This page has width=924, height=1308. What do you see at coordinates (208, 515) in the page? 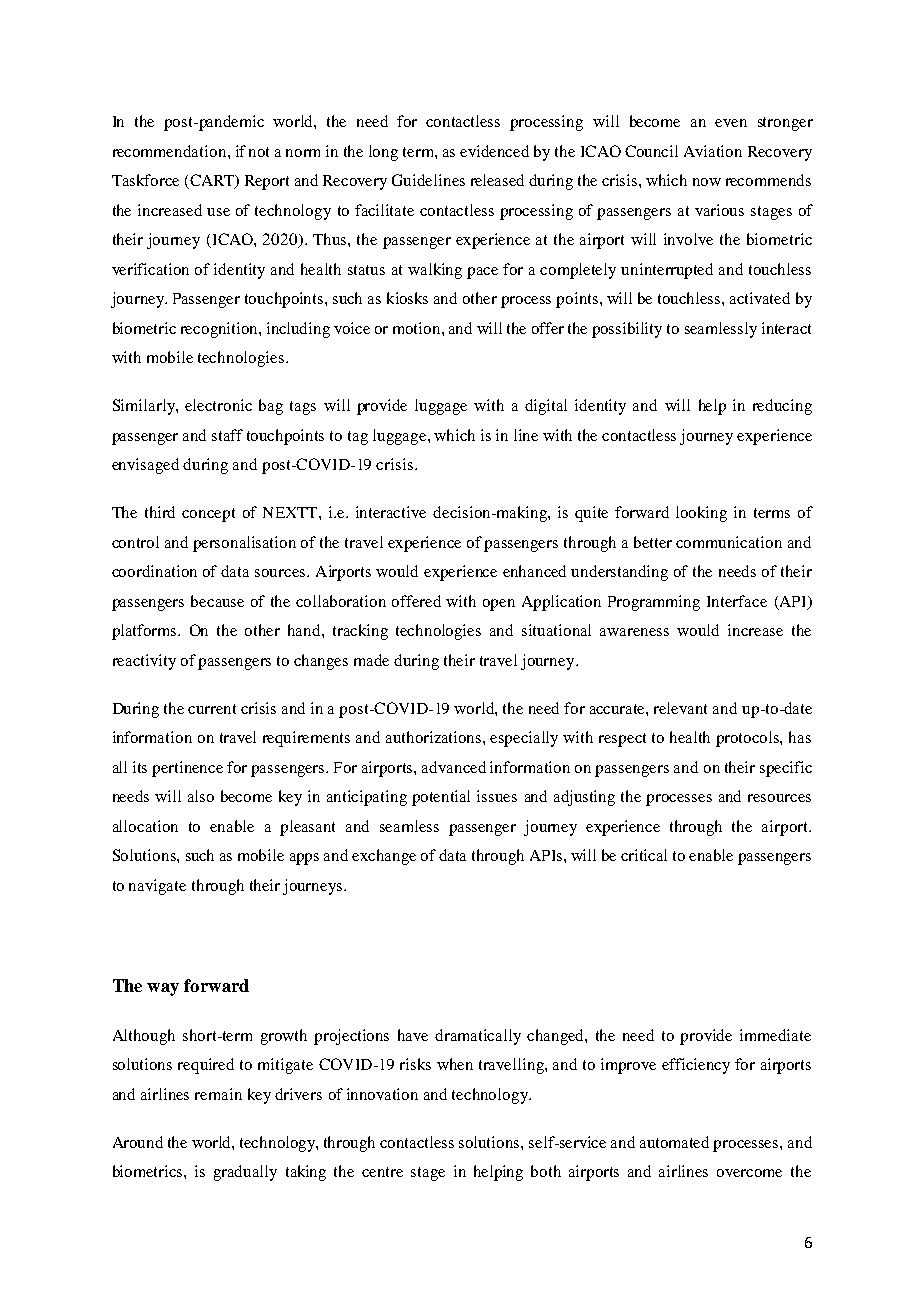
I see `concept` at bounding box center [208, 515].
